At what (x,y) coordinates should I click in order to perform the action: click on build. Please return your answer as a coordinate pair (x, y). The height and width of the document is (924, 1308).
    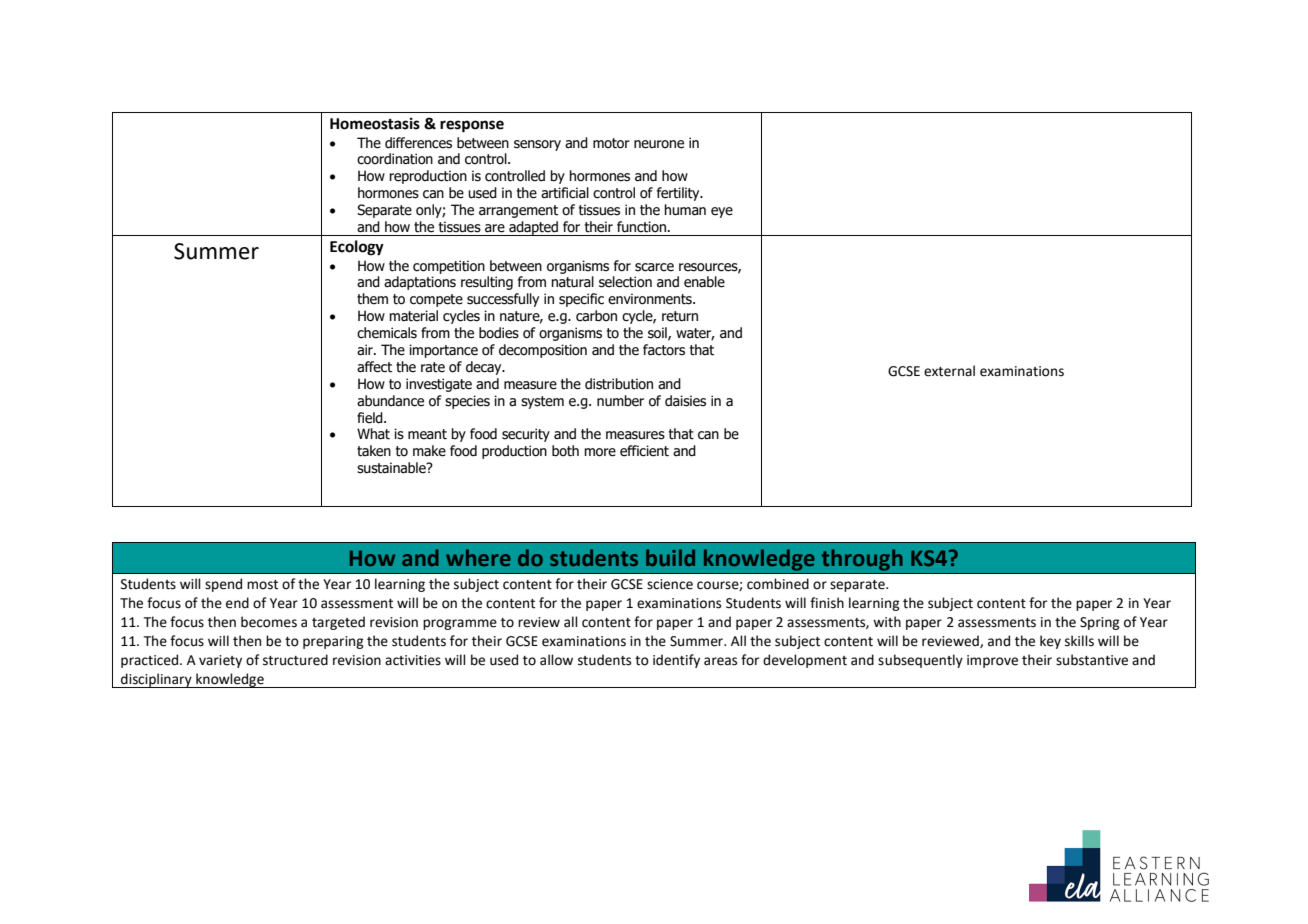
    Looking at the image, I should click on (670, 557).
